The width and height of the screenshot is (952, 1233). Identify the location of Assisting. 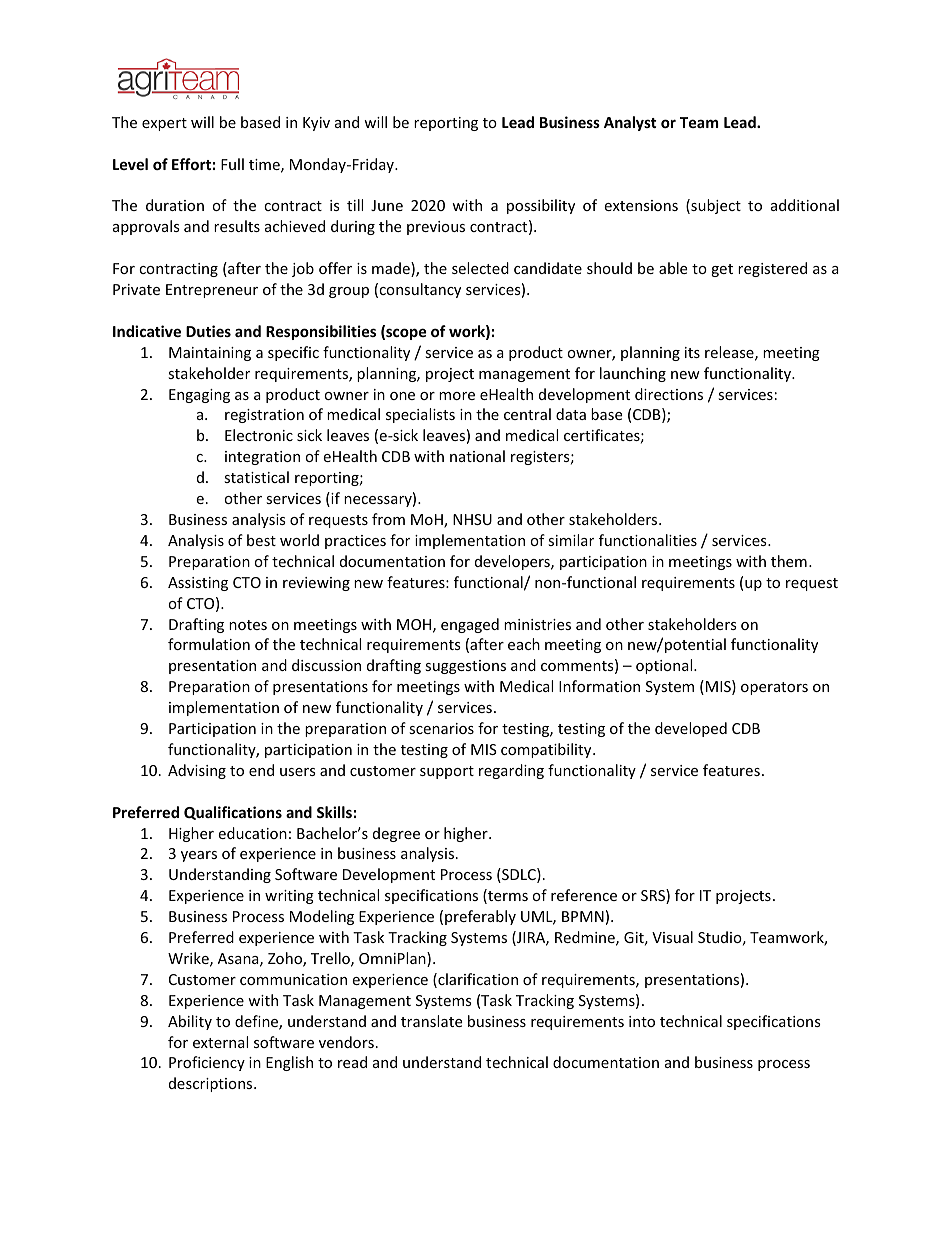
(198, 584).
